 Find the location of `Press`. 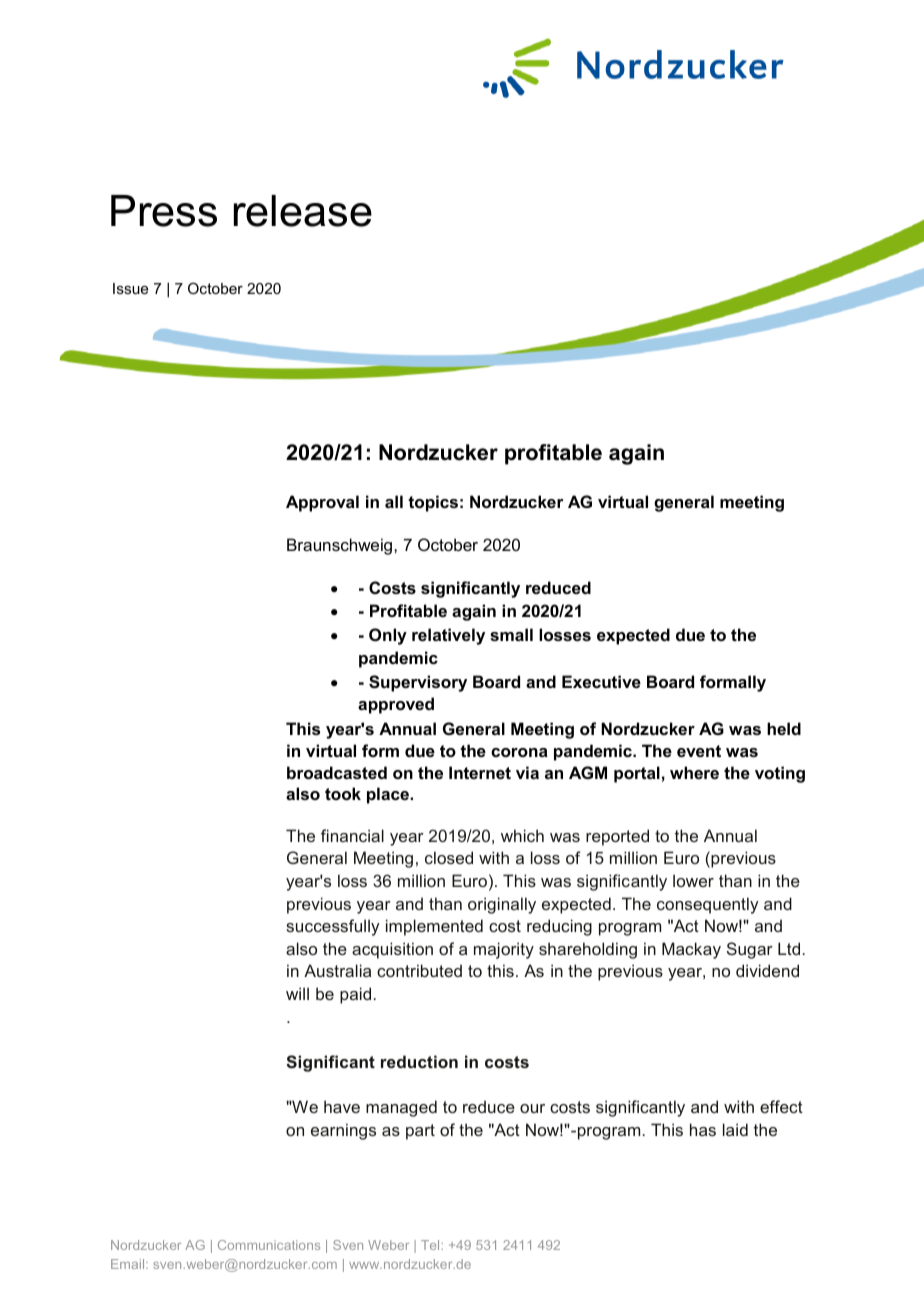

Press is located at coordinates (164, 211).
